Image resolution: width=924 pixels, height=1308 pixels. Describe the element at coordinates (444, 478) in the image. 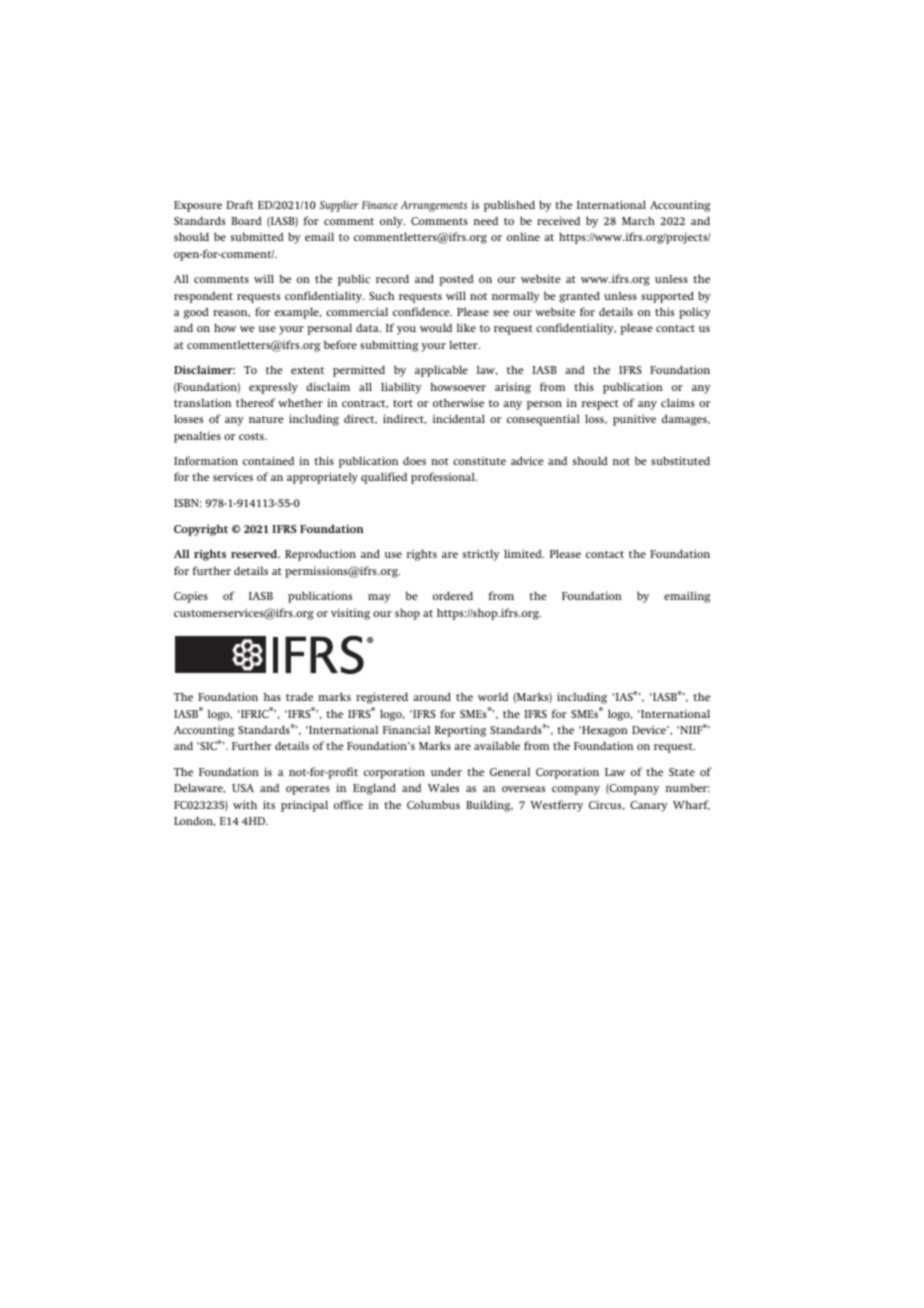

I see `professional` at that location.
